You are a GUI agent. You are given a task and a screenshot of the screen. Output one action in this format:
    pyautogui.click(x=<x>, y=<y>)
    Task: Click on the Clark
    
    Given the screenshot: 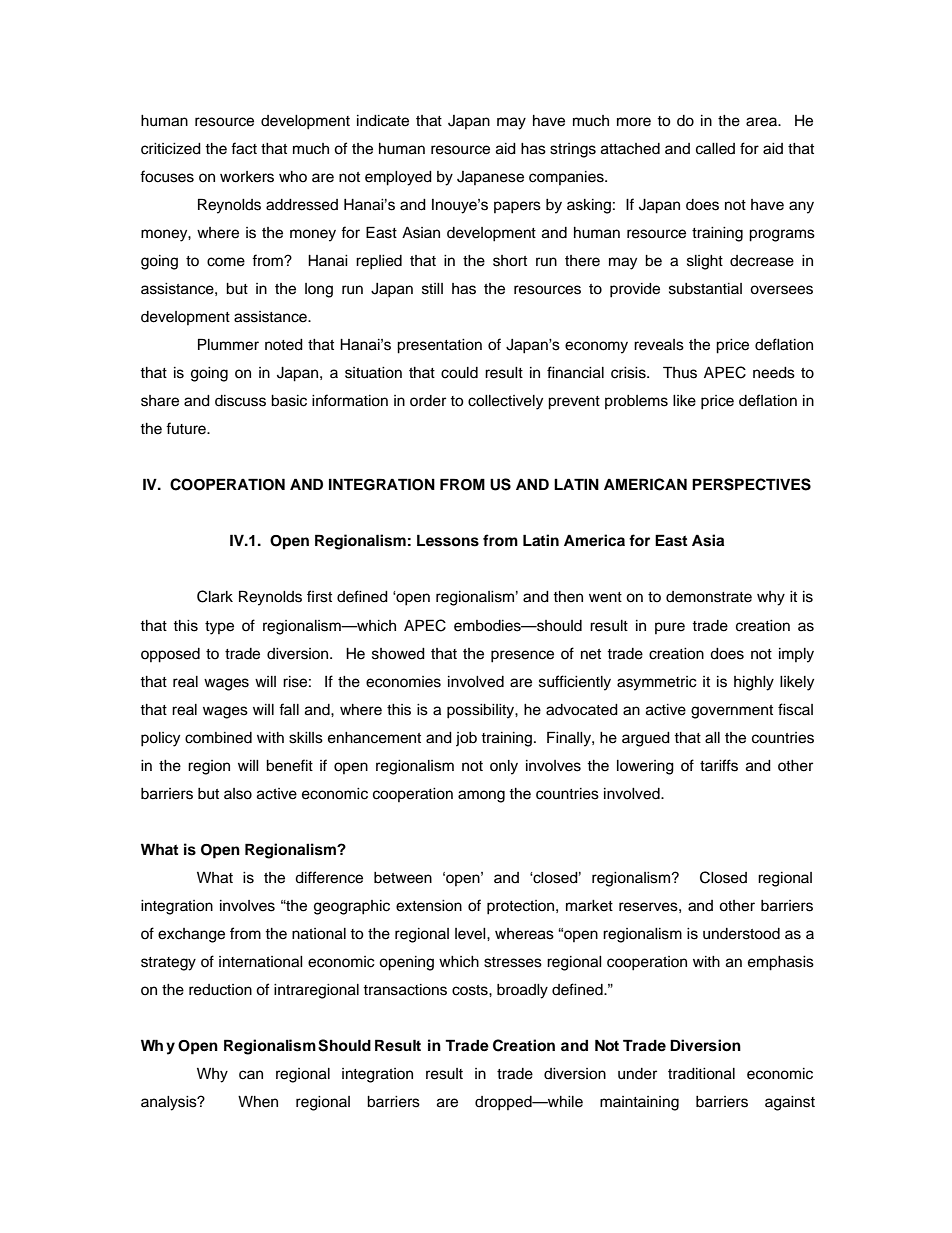 What is the action you would take?
    pyautogui.click(x=215, y=596)
